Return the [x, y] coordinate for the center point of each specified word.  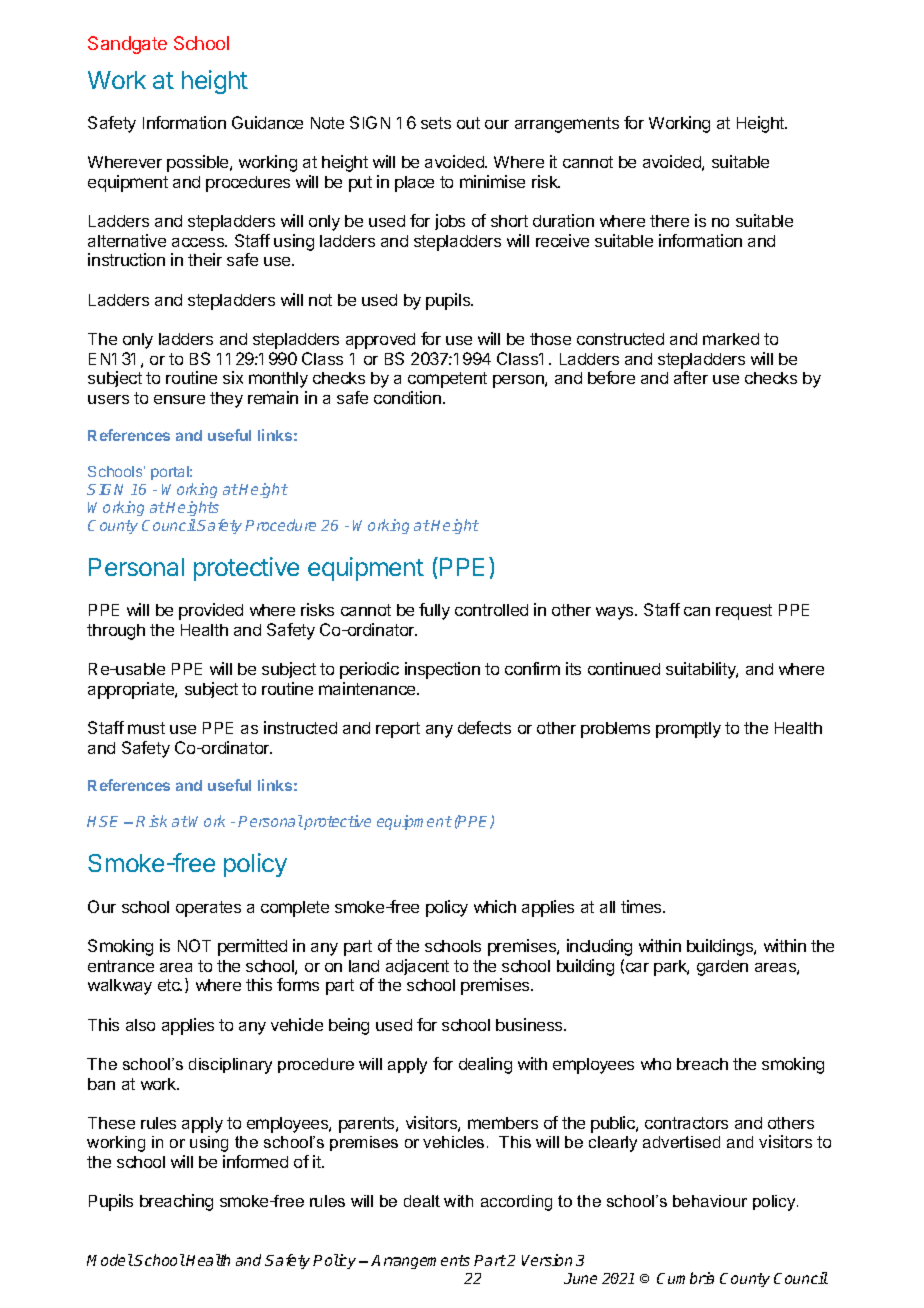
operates [208, 909]
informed [255, 1161]
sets [436, 123]
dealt [422, 1201]
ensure [179, 399]
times [642, 906]
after [691, 377]
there [669, 221]
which [495, 906]
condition [407, 397]
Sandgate [127, 45]
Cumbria [685, 1278]
